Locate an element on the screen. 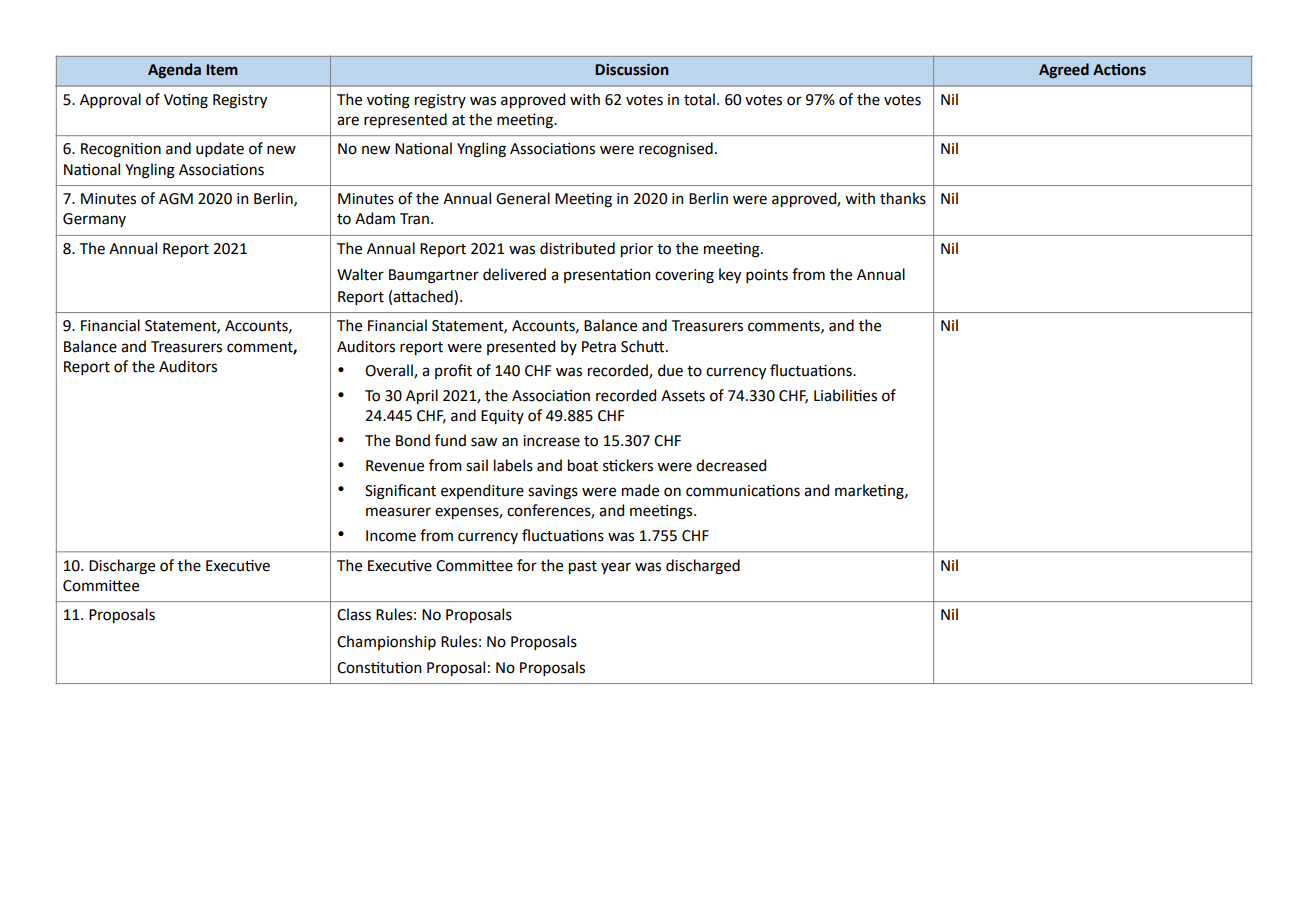  Item is located at coordinates (222, 70).
